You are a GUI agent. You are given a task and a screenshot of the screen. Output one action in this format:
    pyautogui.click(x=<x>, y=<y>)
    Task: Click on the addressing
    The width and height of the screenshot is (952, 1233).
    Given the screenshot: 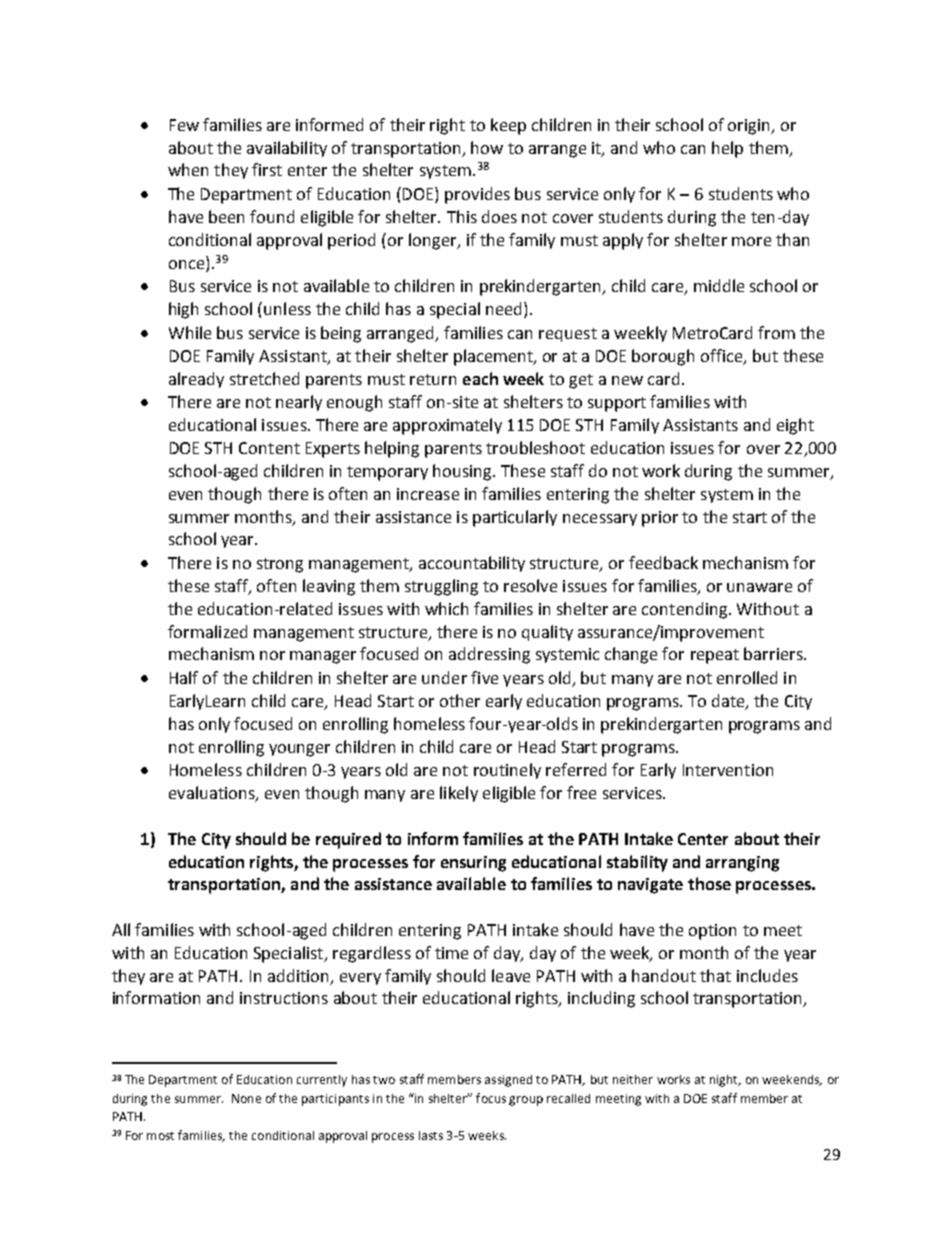 What is the action you would take?
    pyautogui.click(x=489, y=655)
